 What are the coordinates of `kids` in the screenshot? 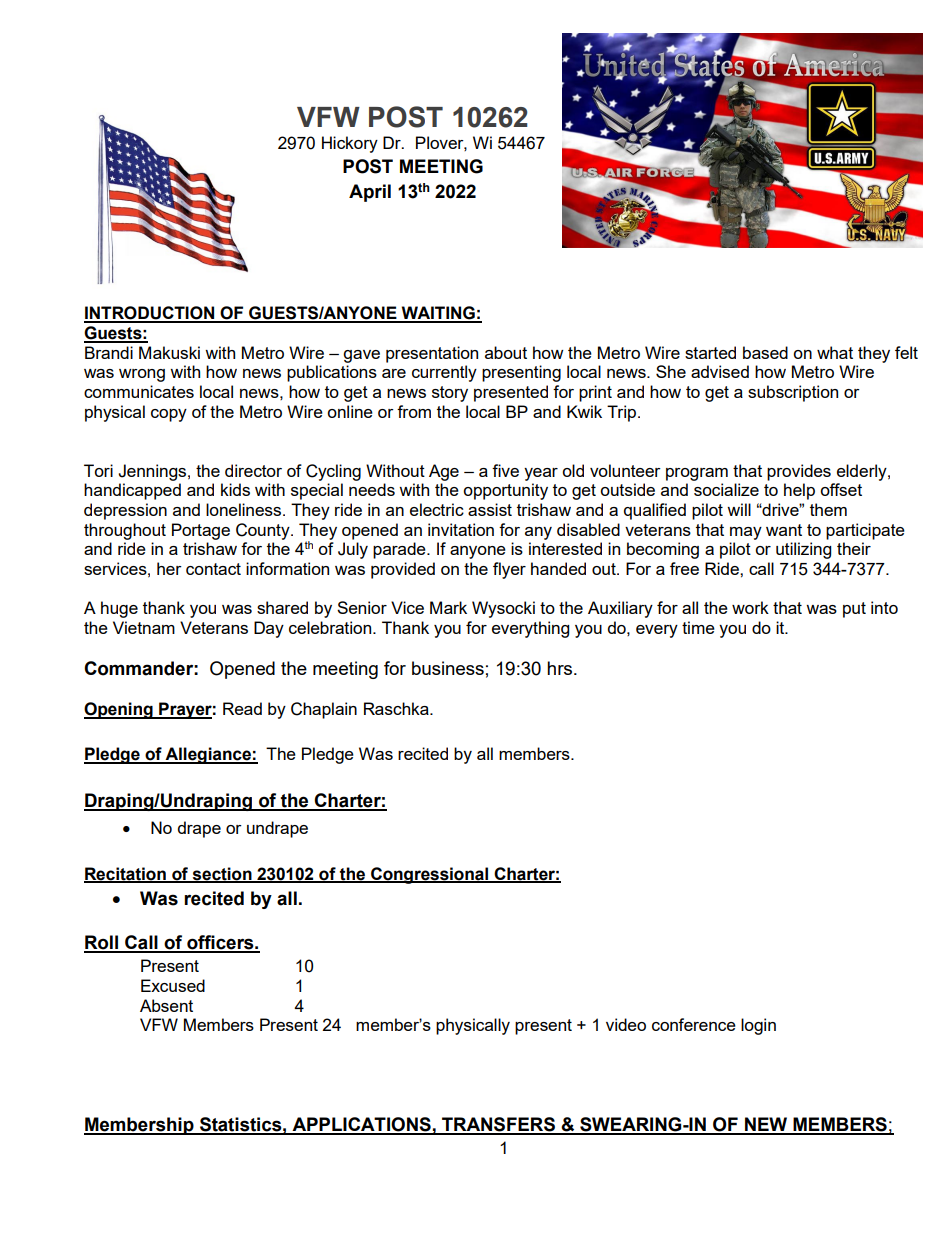 It's located at (235, 489).
